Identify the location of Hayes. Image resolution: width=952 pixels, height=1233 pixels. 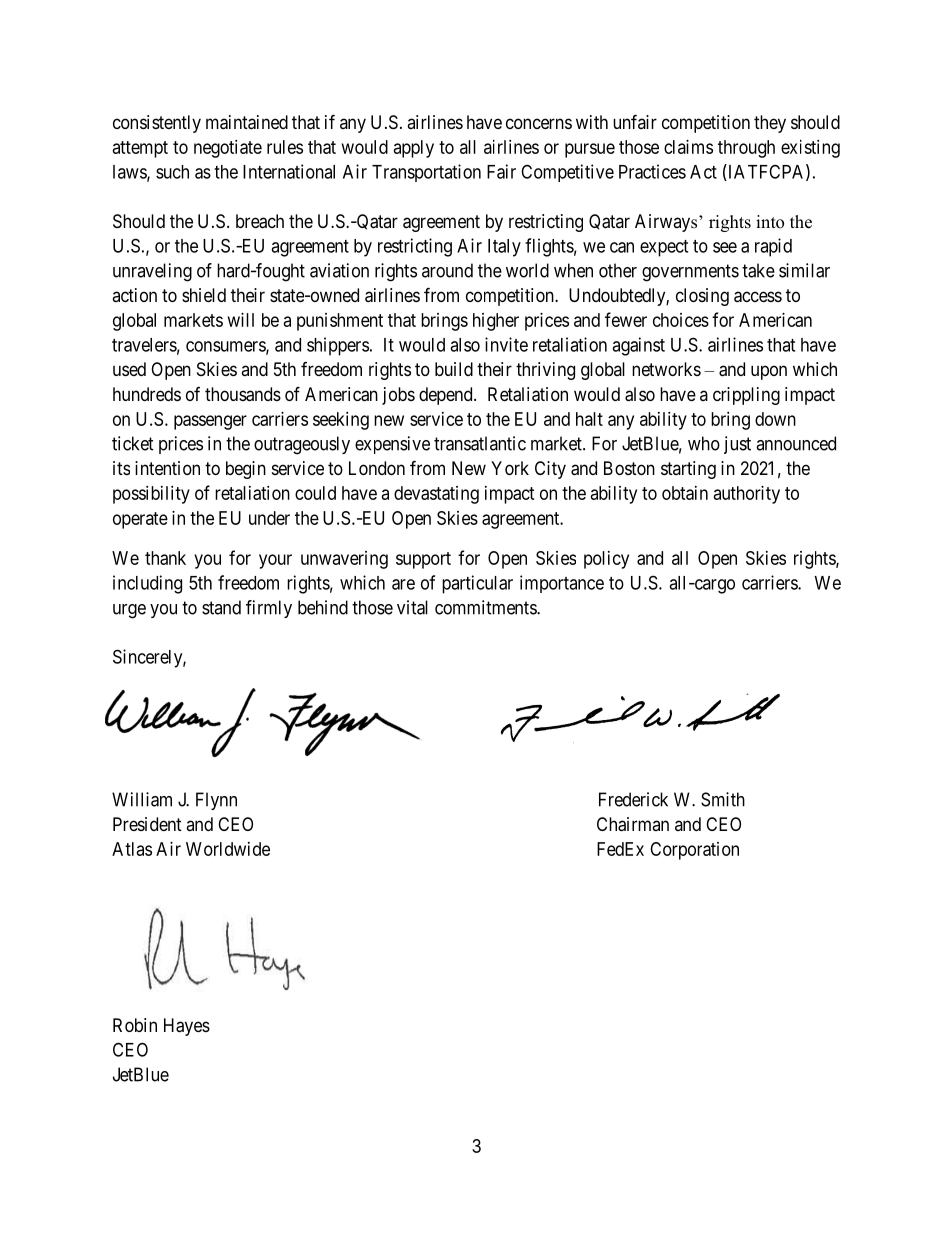
(187, 1027).
